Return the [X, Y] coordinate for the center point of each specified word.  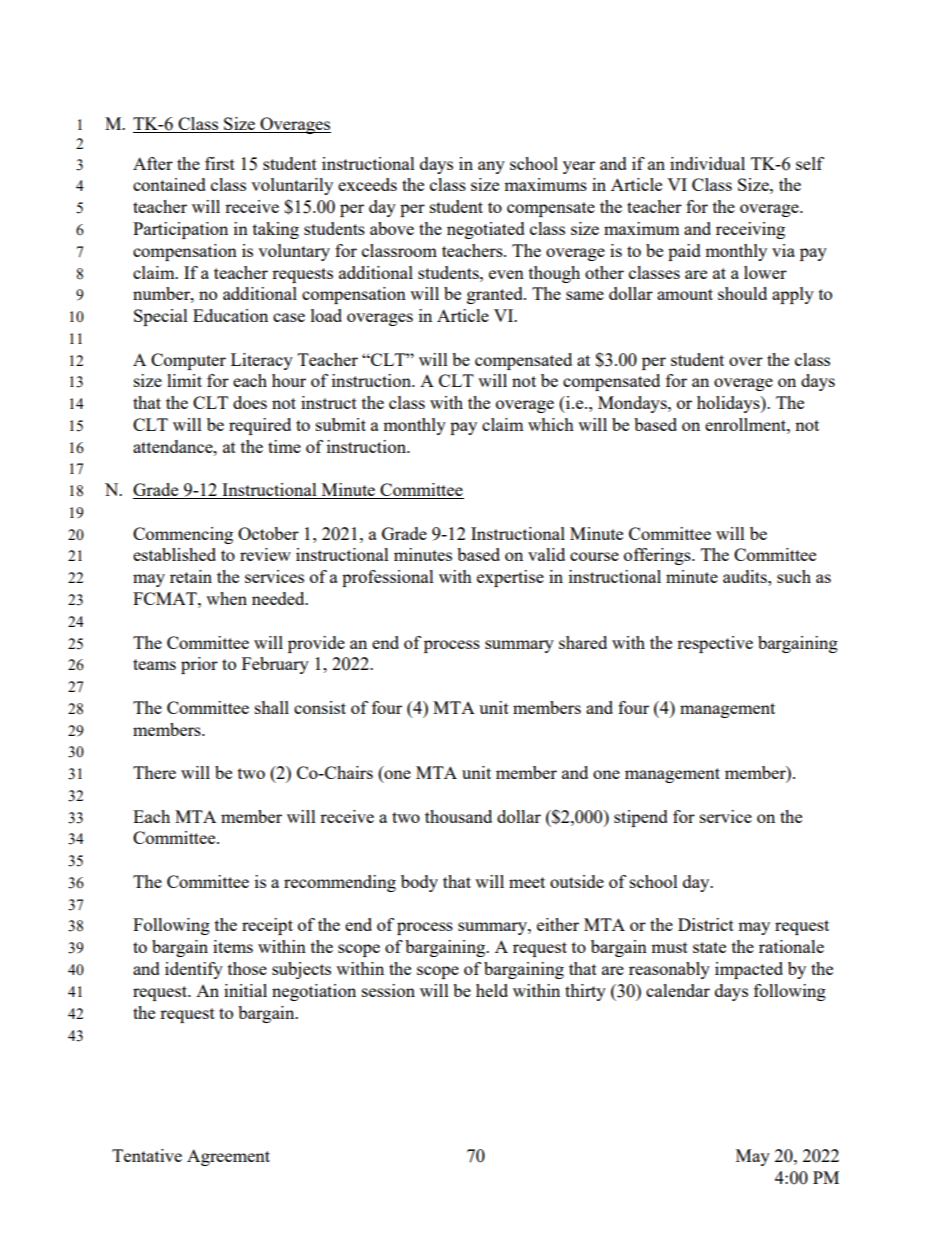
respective [715, 644]
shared [583, 642]
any [491, 167]
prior [199, 665]
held [492, 990]
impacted [749, 970]
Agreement [228, 1157]
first [220, 163]
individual [707, 163]
